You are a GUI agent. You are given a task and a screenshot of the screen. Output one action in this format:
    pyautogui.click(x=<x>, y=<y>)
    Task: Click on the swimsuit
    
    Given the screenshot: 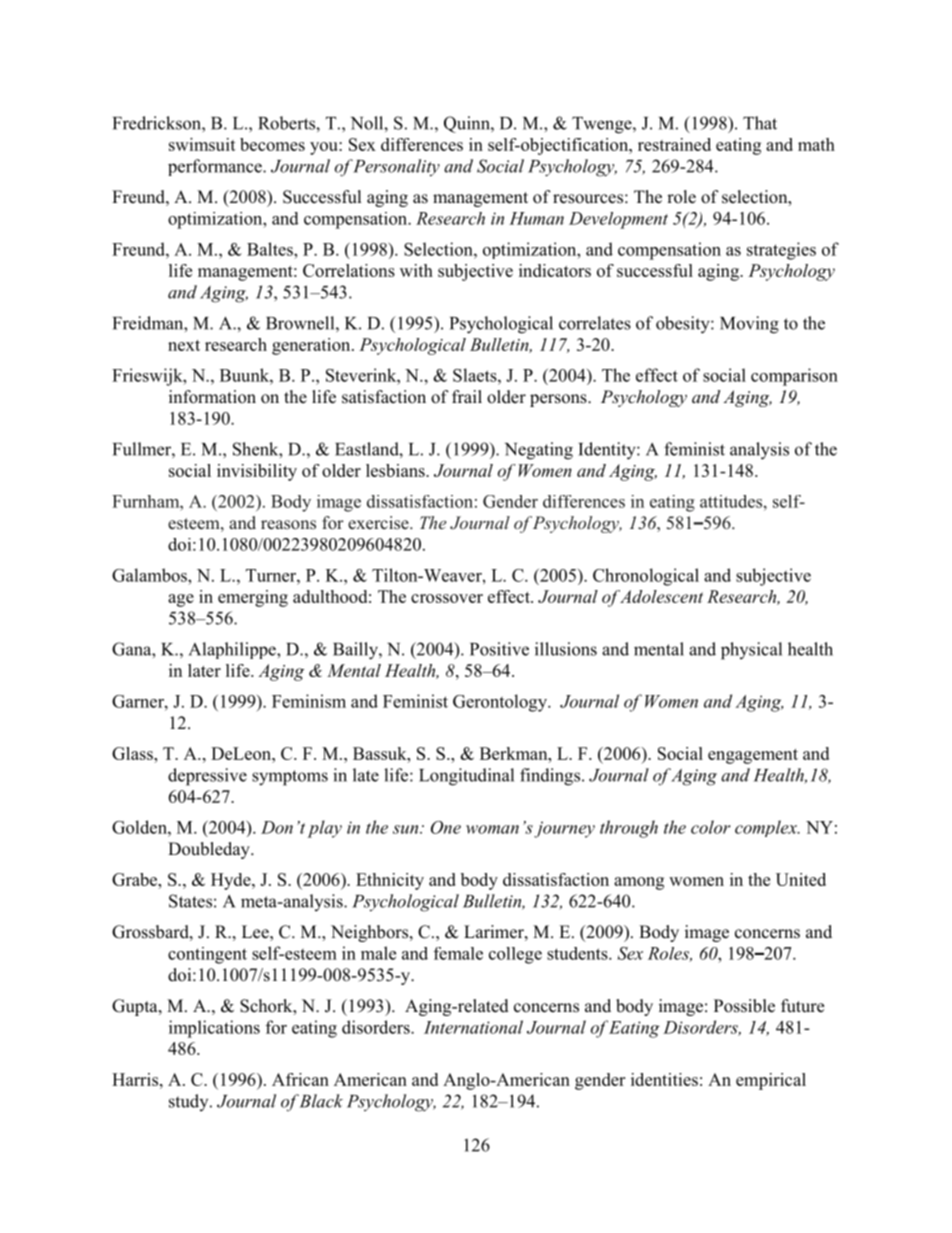 What is the action you would take?
    pyautogui.click(x=202, y=144)
